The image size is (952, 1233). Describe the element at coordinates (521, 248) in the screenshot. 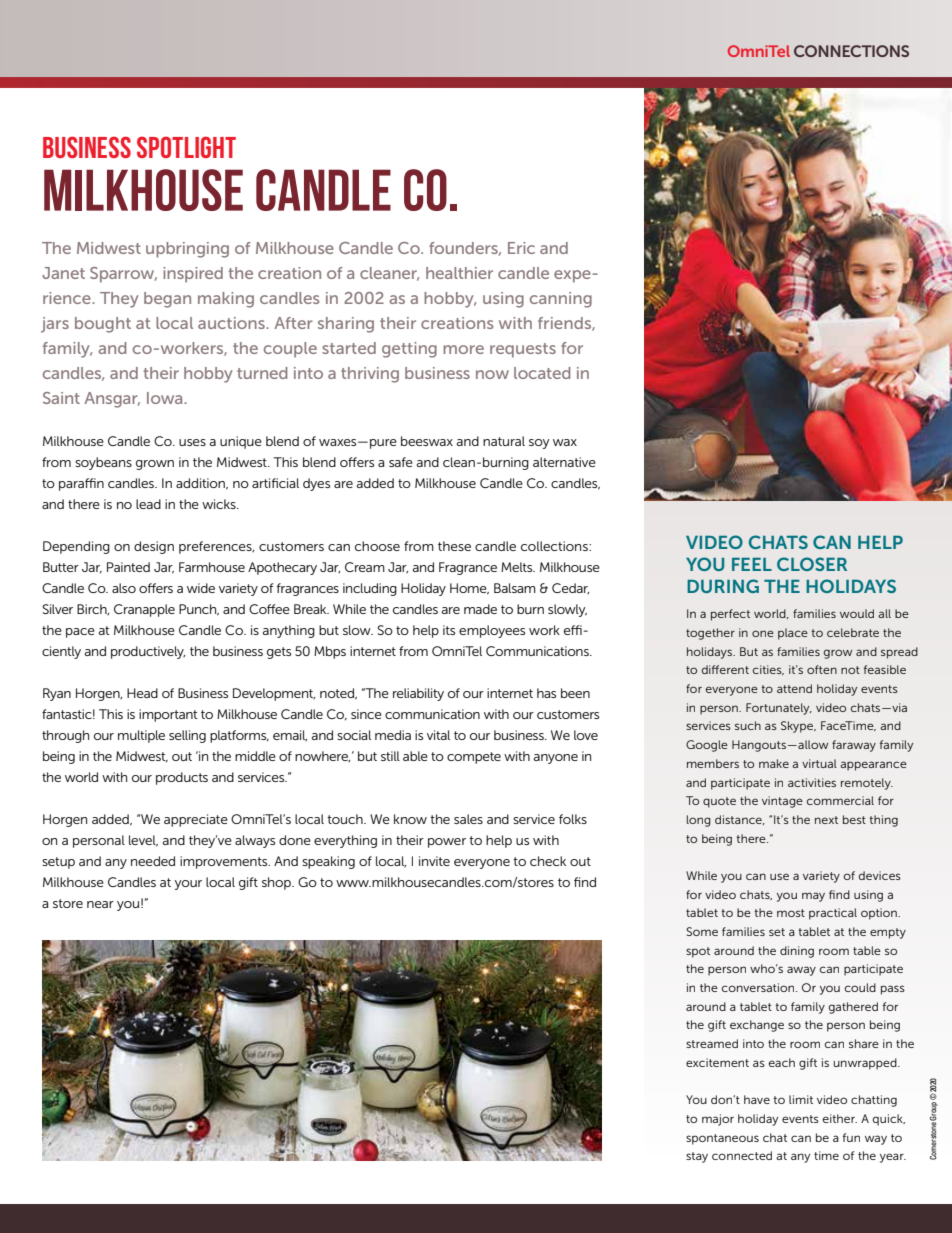

I see `Eric` at that location.
